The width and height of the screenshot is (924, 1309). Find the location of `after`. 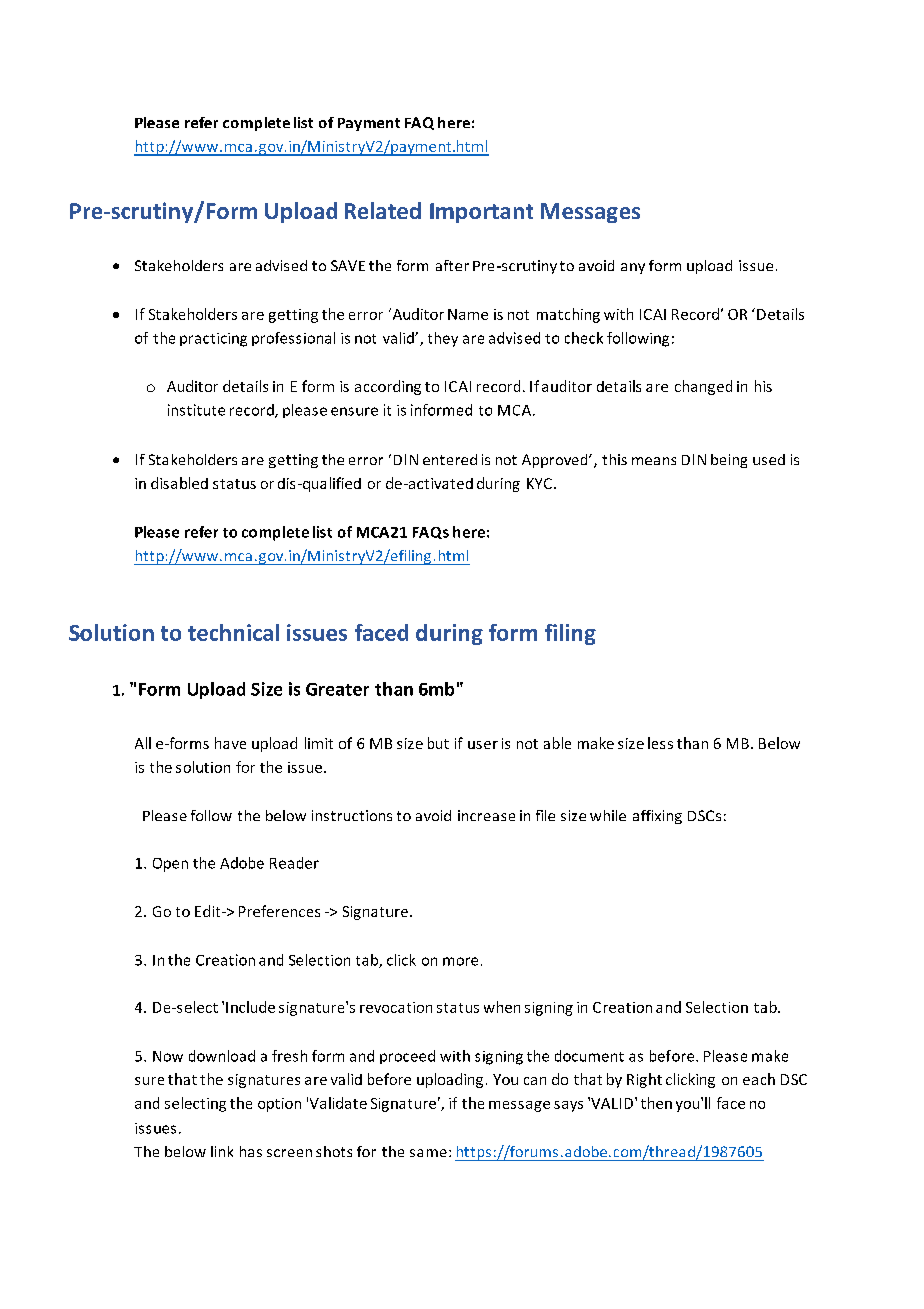

after is located at coordinates (452, 265).
